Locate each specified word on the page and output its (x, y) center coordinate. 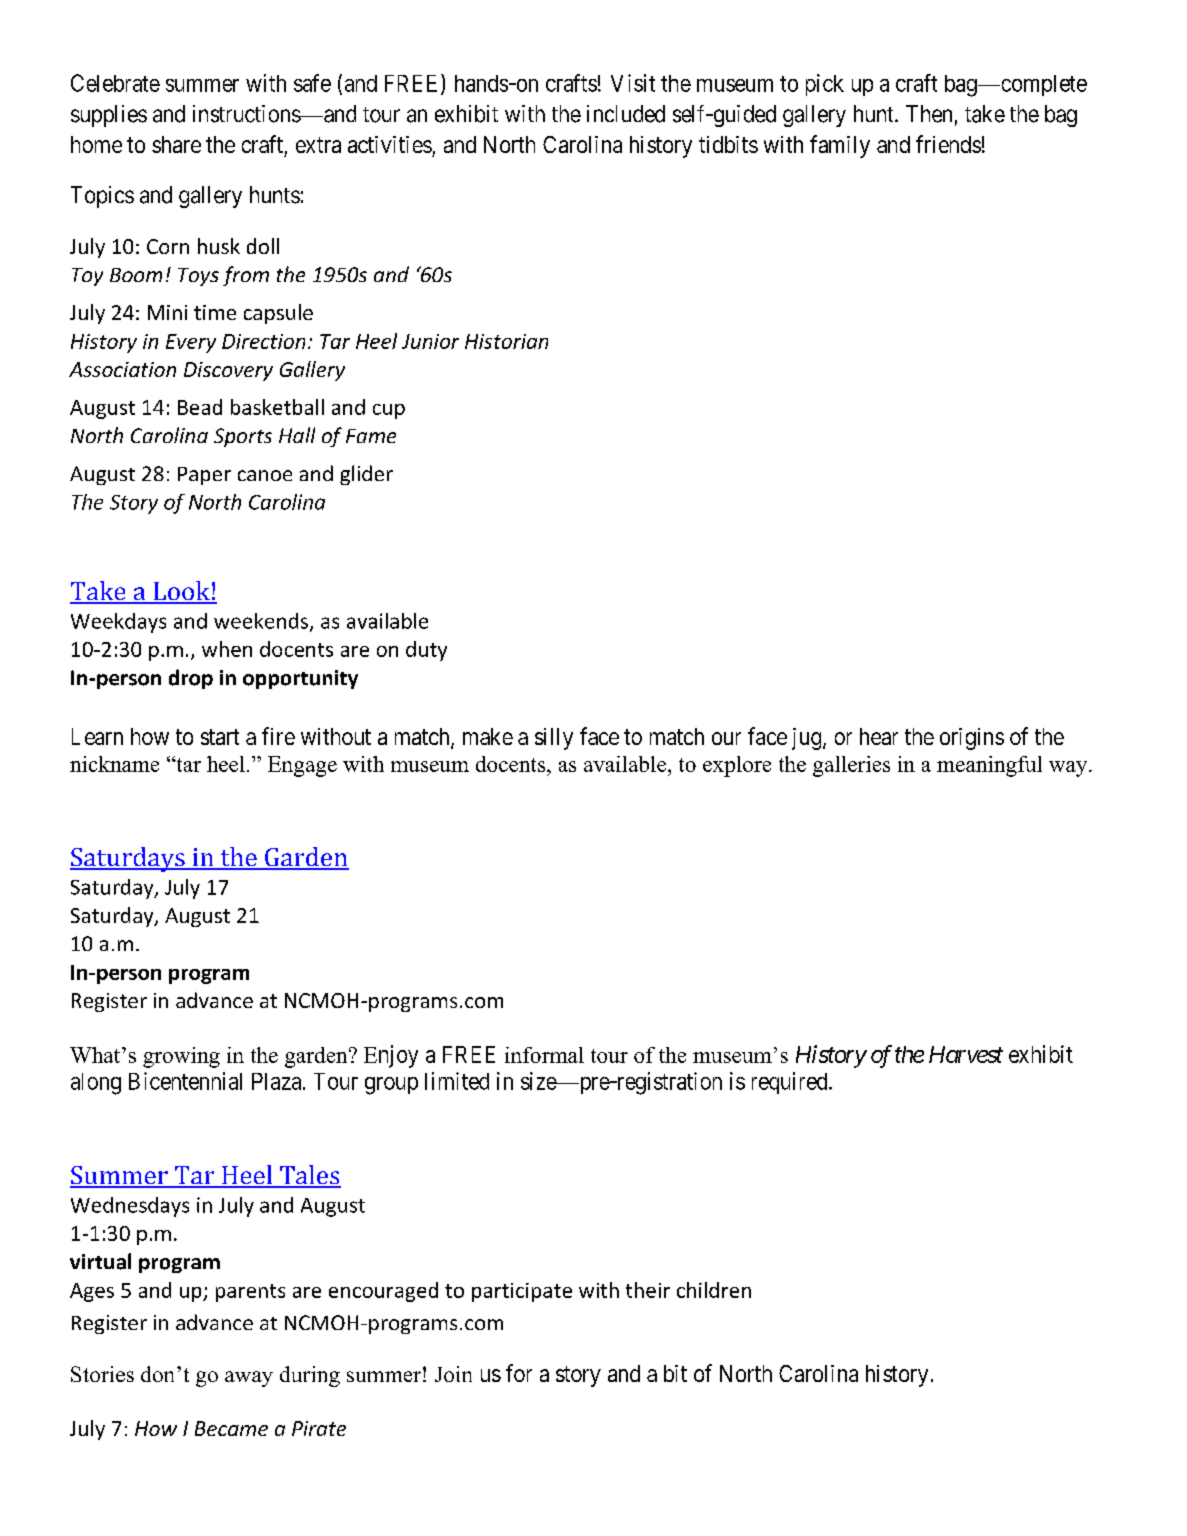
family (840, 146)
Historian (506, 341)
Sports (243, 437)
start (220, 737)
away (249, 1379)
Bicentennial (185, 1081)
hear (879, 736)
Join (453, 1374)
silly (554, 739)
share (176, 144)
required (791, 1083)
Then (929, 114)
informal (544, 1055)
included (626, 114)
